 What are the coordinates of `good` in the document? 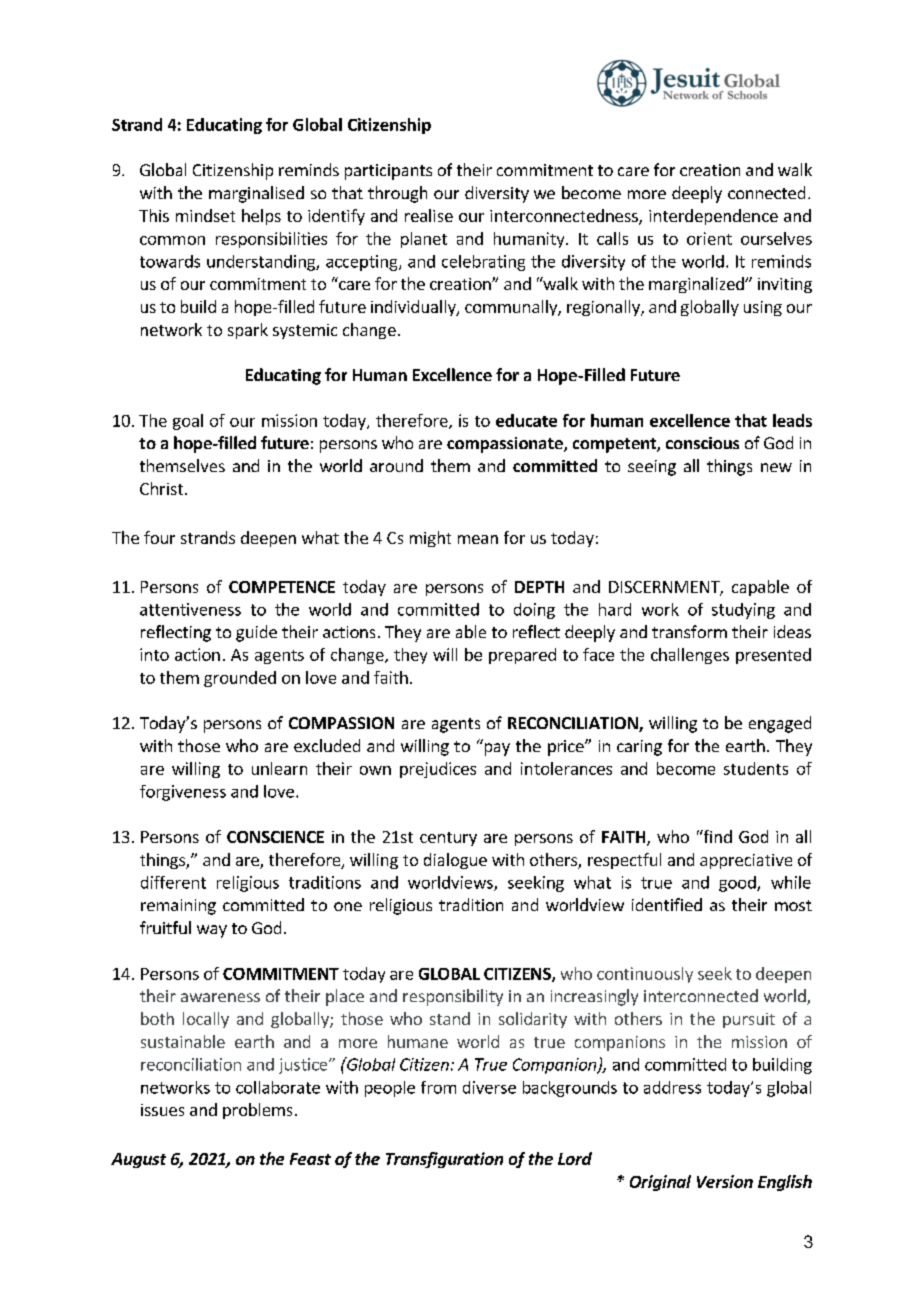 It's located at (738, 884).
